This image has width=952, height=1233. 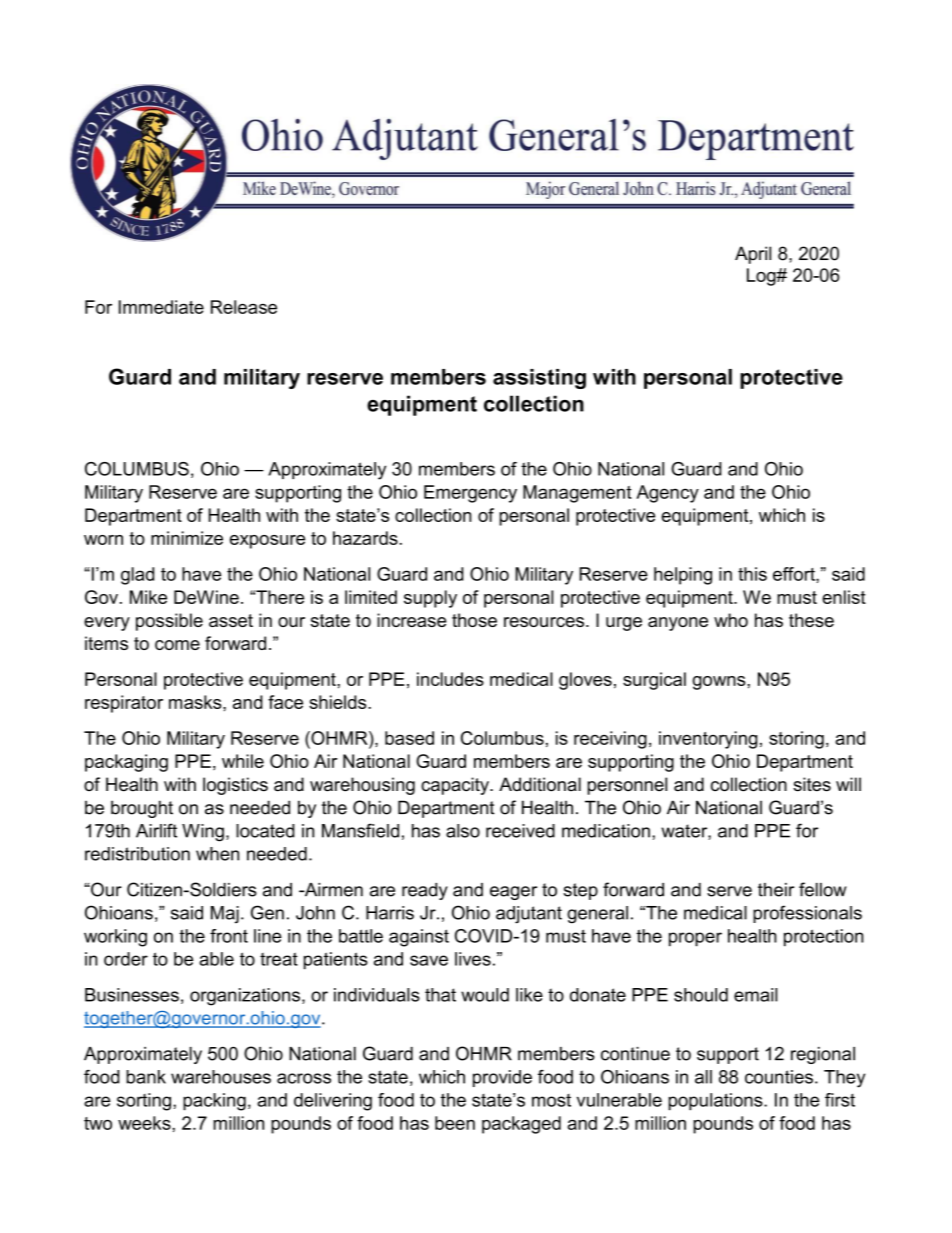 I want to click on packing, so click(x=214, y=1102).
